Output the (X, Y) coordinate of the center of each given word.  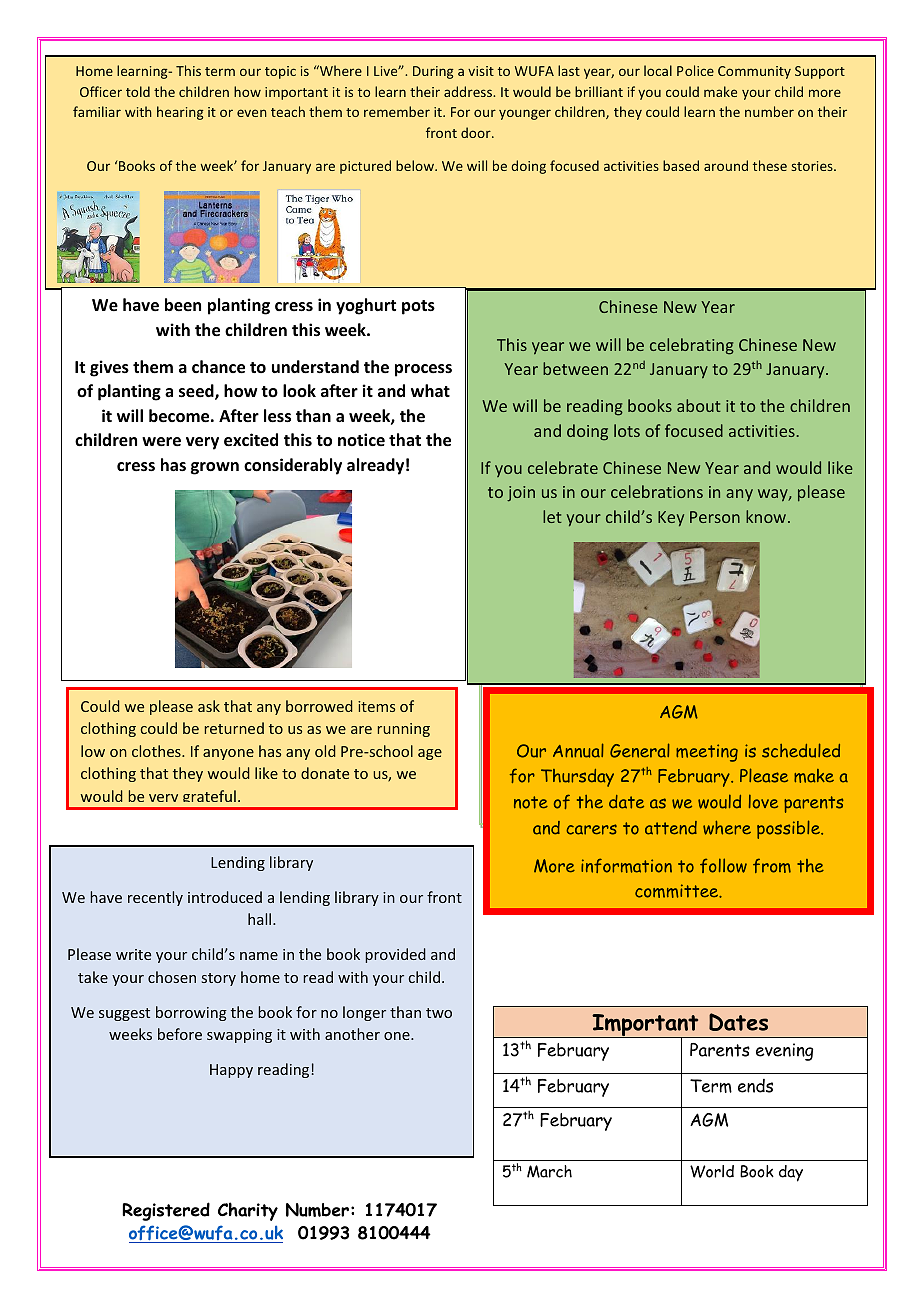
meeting (707, 753)
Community (754, 72)
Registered (166, 1211)
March (549, 1171)
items (376, 706)
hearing (180, 113)
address (469, 91)
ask (209, 706)
